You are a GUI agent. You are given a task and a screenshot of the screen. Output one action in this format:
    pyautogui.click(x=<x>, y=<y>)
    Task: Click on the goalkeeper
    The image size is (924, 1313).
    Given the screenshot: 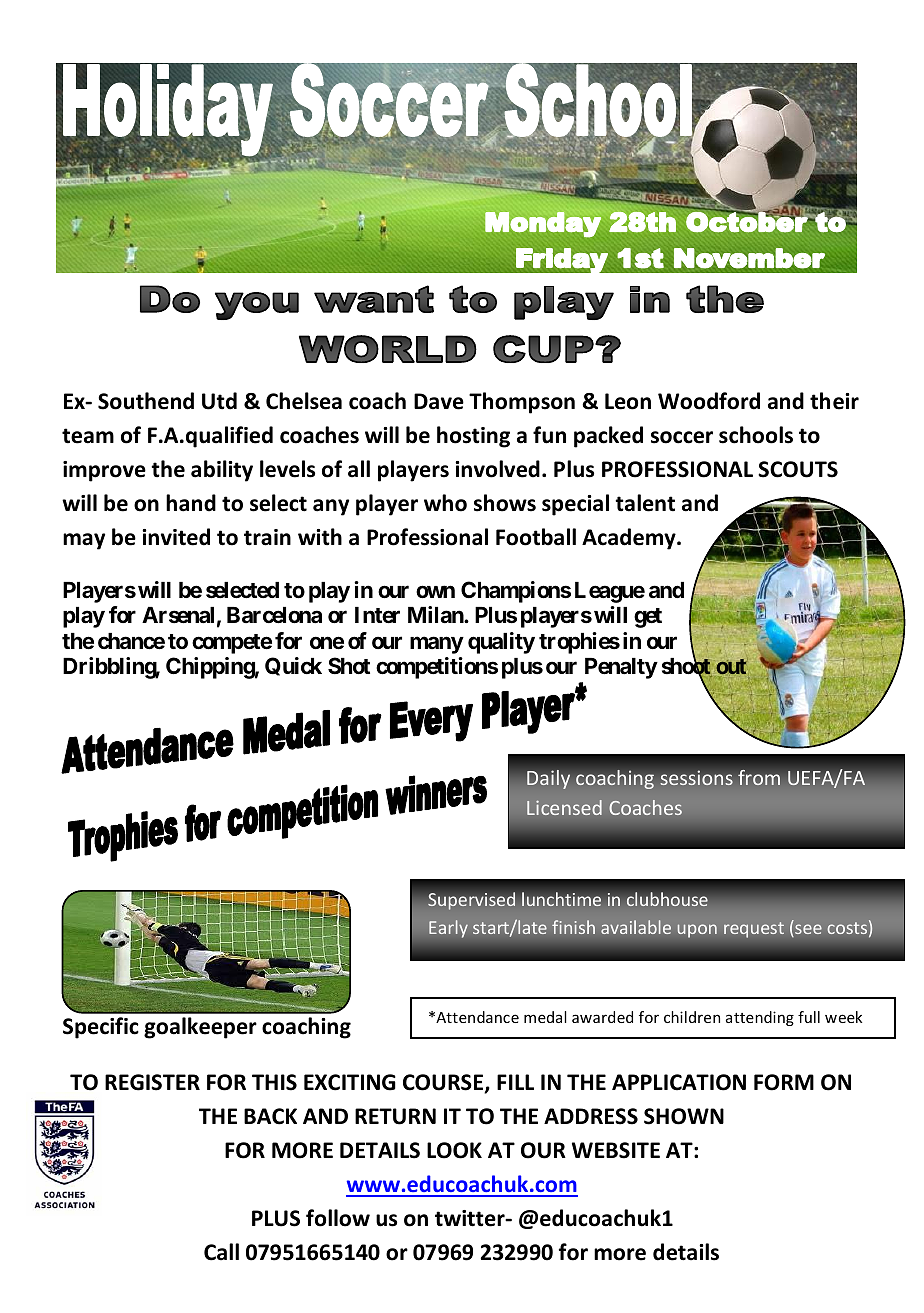 What is the action you would take?
    pyautogui.click(x=200, y=1028)
